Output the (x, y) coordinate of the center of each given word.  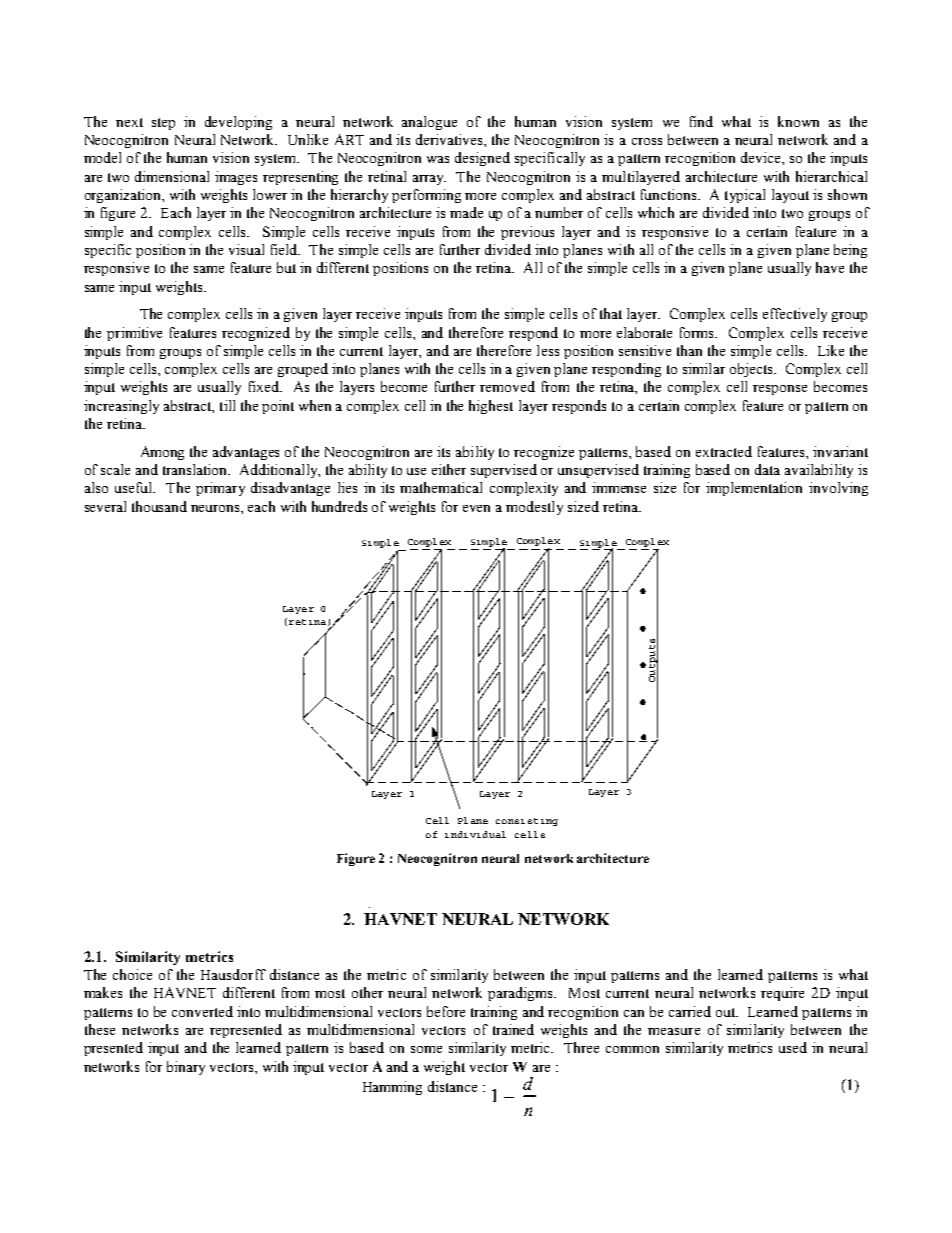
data (767, 469)
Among (162, 453)
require (782, 994)
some (426, 1049)
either (449, 469)
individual (475, 834)
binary (186, 1068)
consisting (527, 822)
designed (482, 159)
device (762, 157)
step (163, 124)
